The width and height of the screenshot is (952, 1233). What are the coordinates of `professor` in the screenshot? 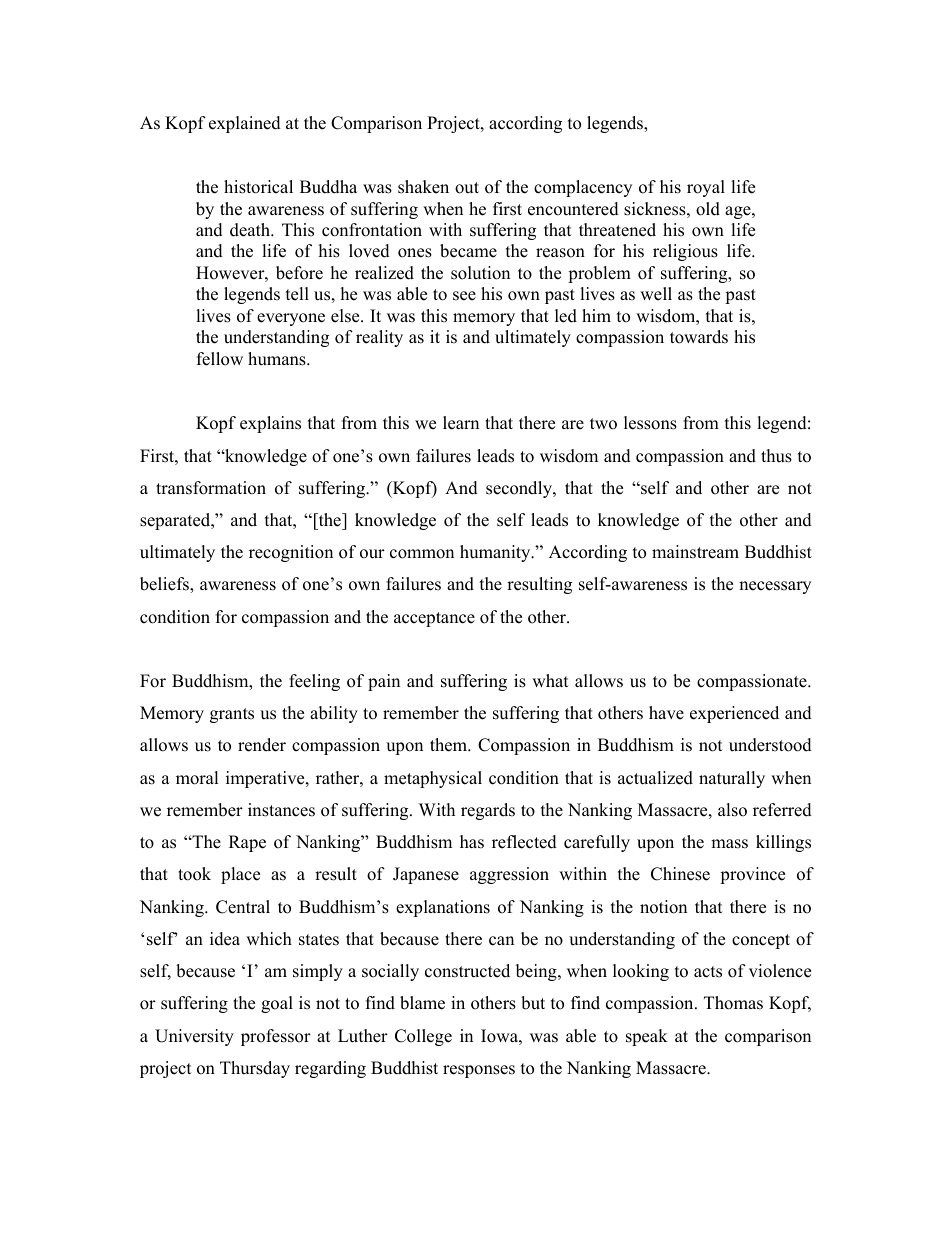 It's located at (276, 1037).
